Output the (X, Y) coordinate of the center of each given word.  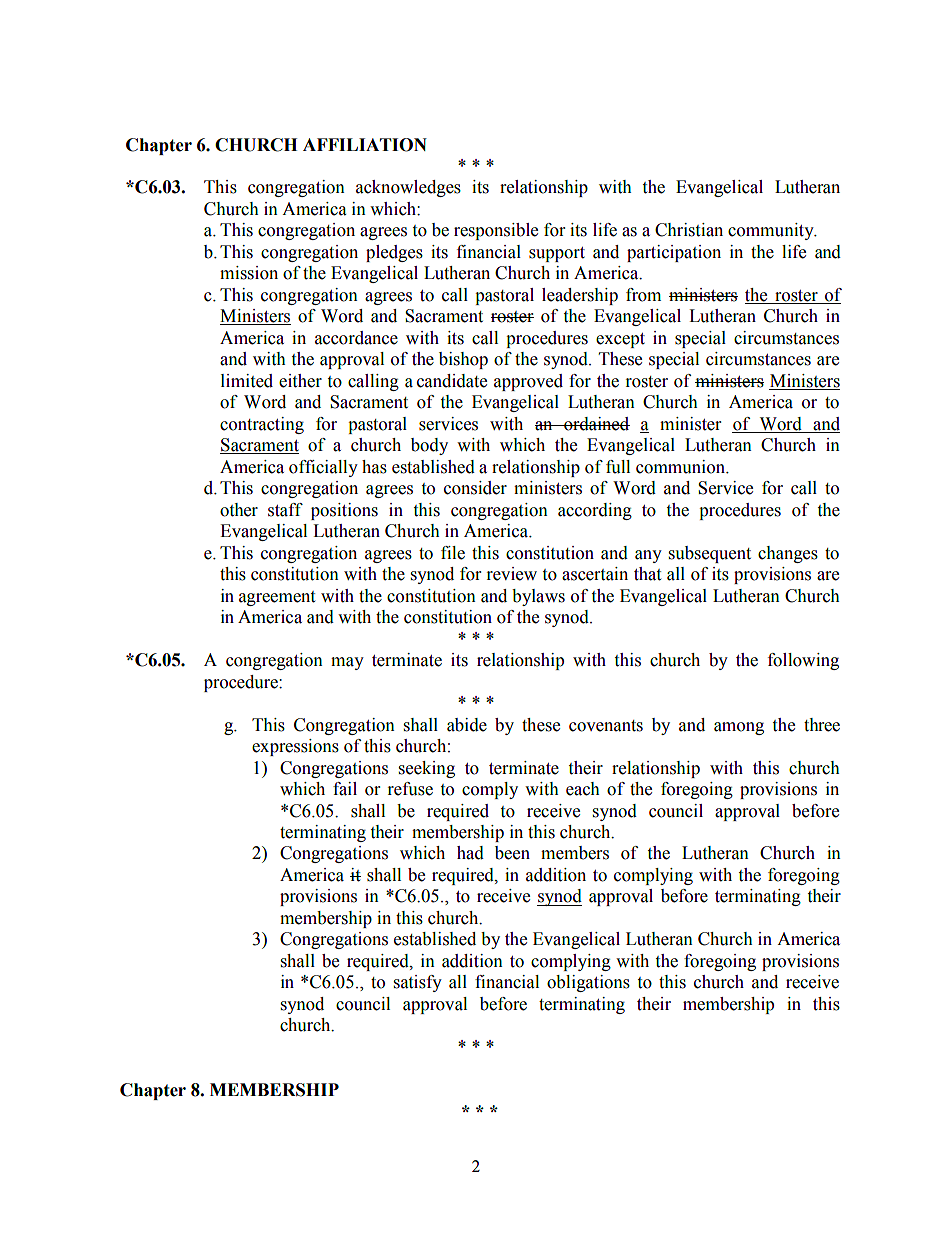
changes (788, 554)
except (620, 340)
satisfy (418, 983)
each (583, 789)
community (772, 231)
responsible (496, 231)
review (512, 574)
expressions (295, 747)
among (739, 728)
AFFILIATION (365, 145)
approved (528, 382)
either (300, 381)
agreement (277, 598)
